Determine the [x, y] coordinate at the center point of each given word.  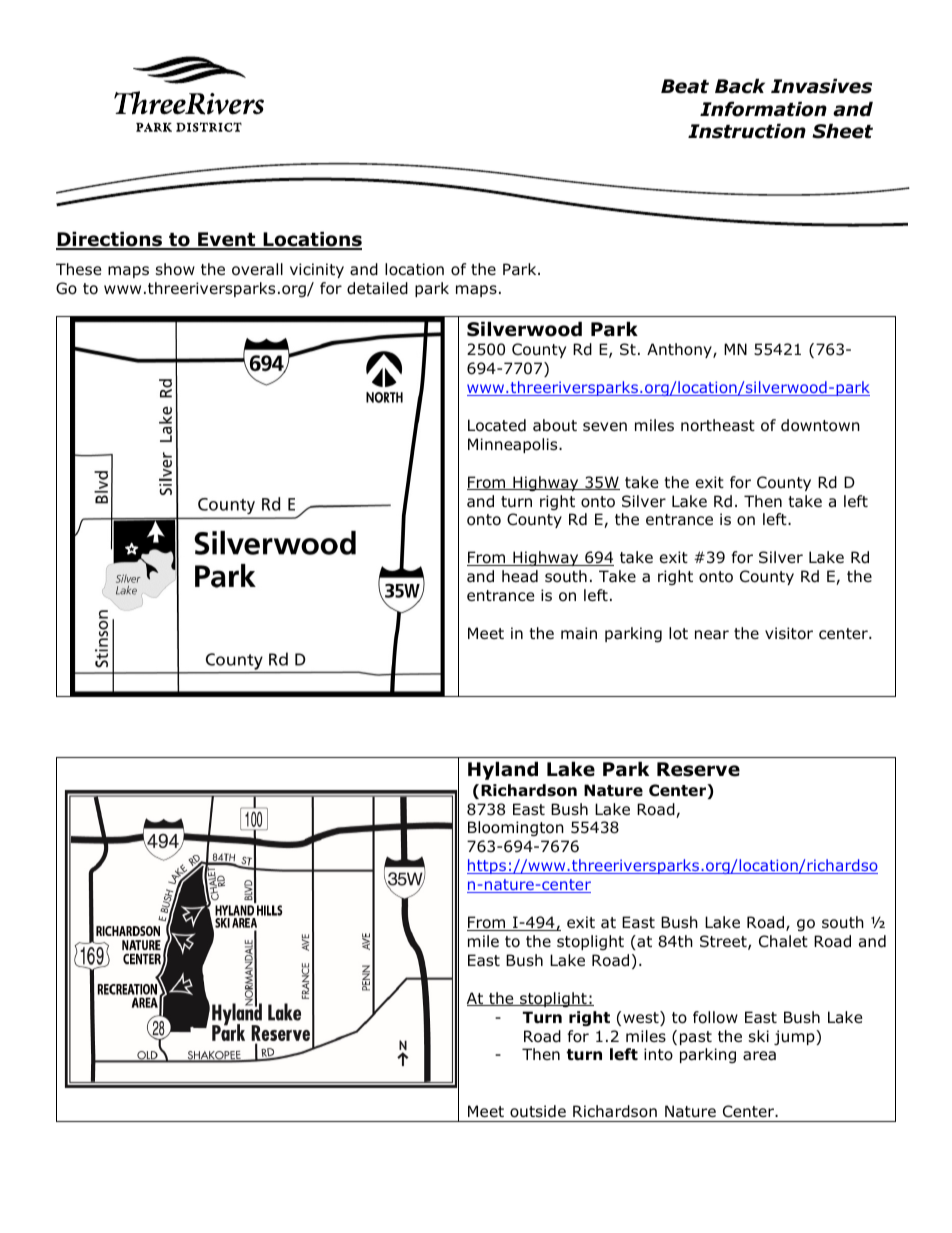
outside [538, 1111]
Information [763, 109]
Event [227, 240]
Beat [685, 86]
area [759, 1056]
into [658, 1054]
